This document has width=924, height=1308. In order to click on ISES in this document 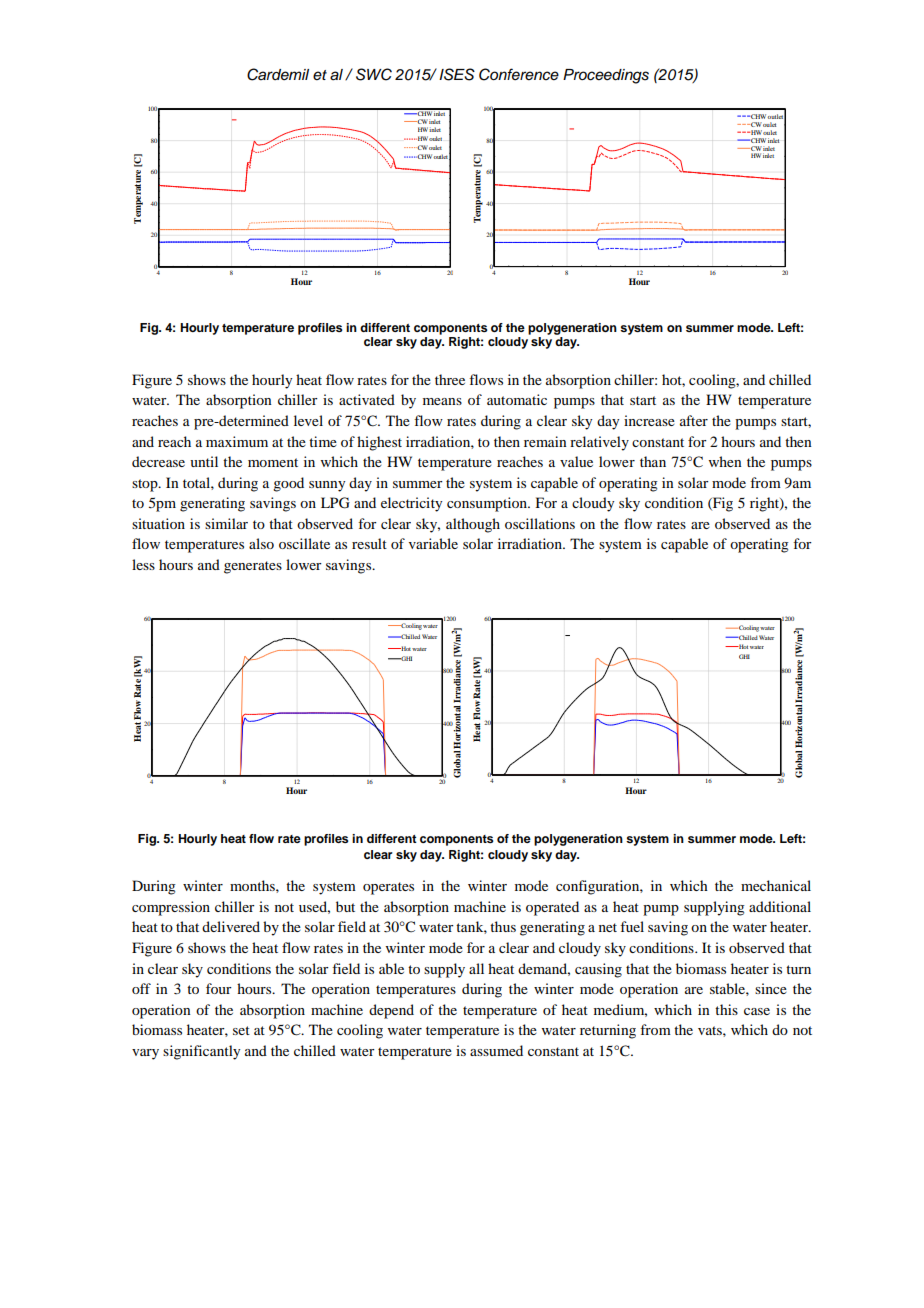, I will do `click(457, 74)`.
